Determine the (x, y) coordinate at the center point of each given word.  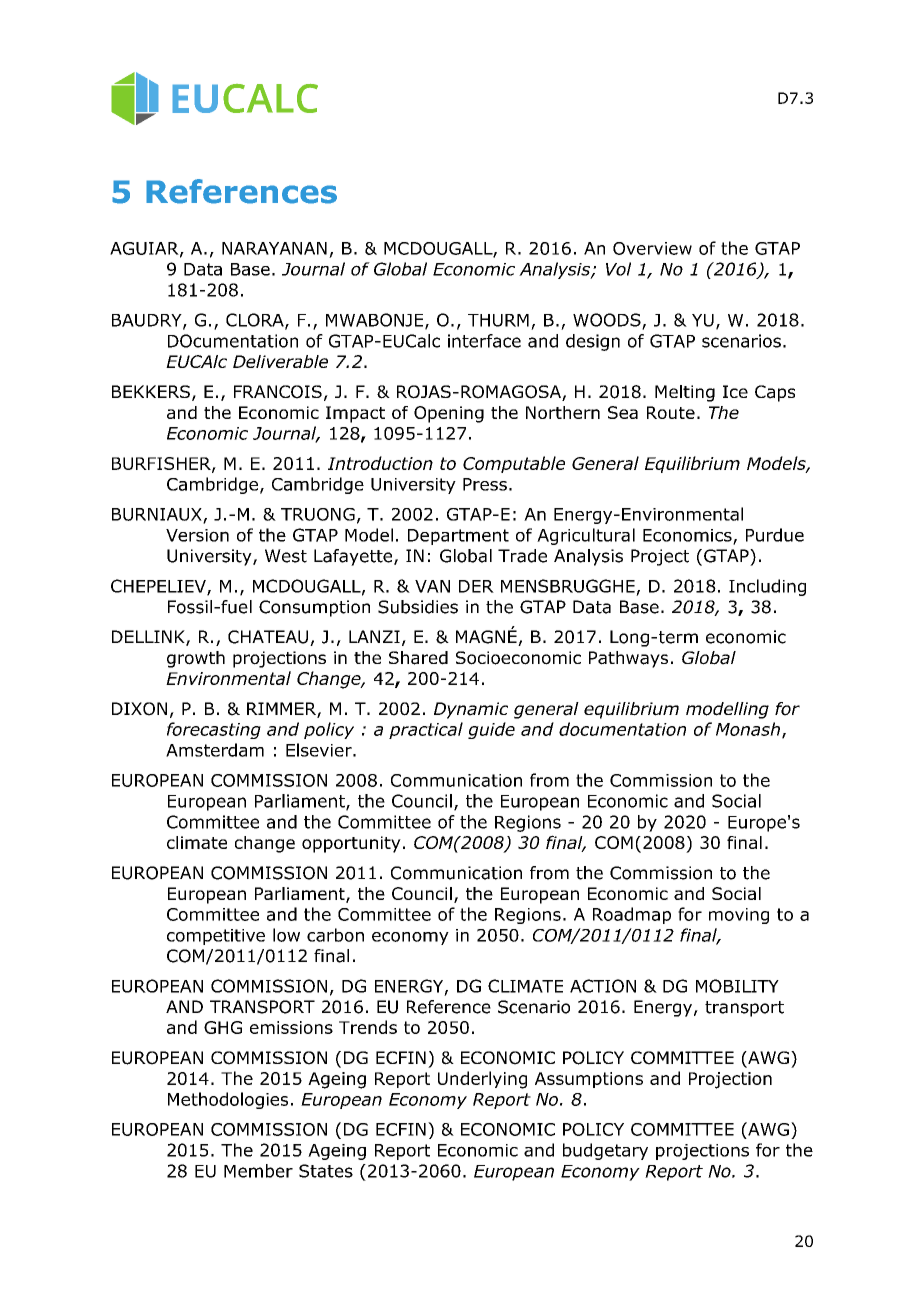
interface (484, 341)
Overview (652, 248)
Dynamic (471, 710)
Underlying (482, 1080)
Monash (748, 729)
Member (258, 1171)
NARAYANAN (274, 248)
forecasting (214, 730)
